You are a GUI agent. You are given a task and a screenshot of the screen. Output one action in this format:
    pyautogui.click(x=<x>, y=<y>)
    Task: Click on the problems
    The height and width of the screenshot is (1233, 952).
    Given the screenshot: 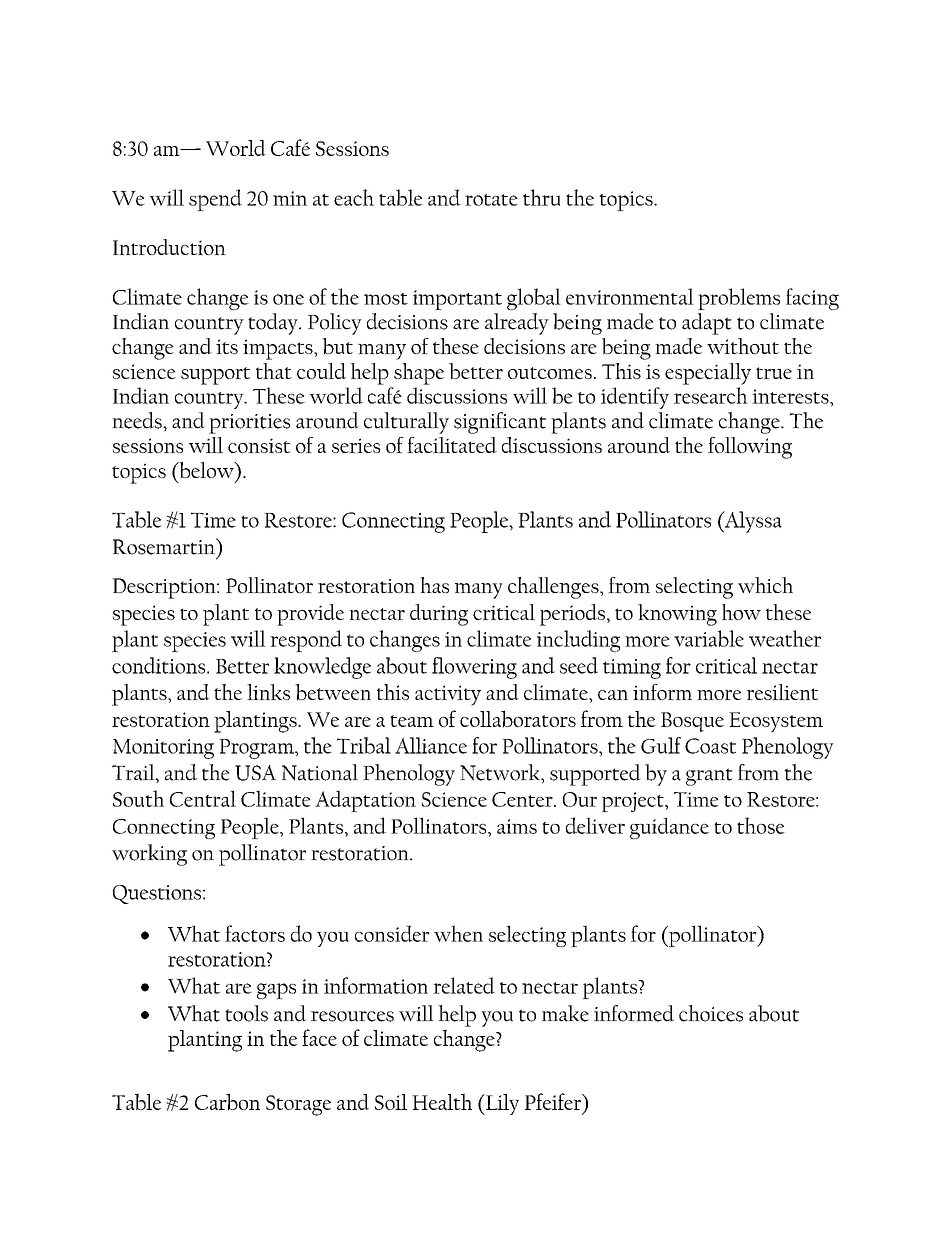 What is the action you would take?
    pyautogui.click(x=739, y=299)
